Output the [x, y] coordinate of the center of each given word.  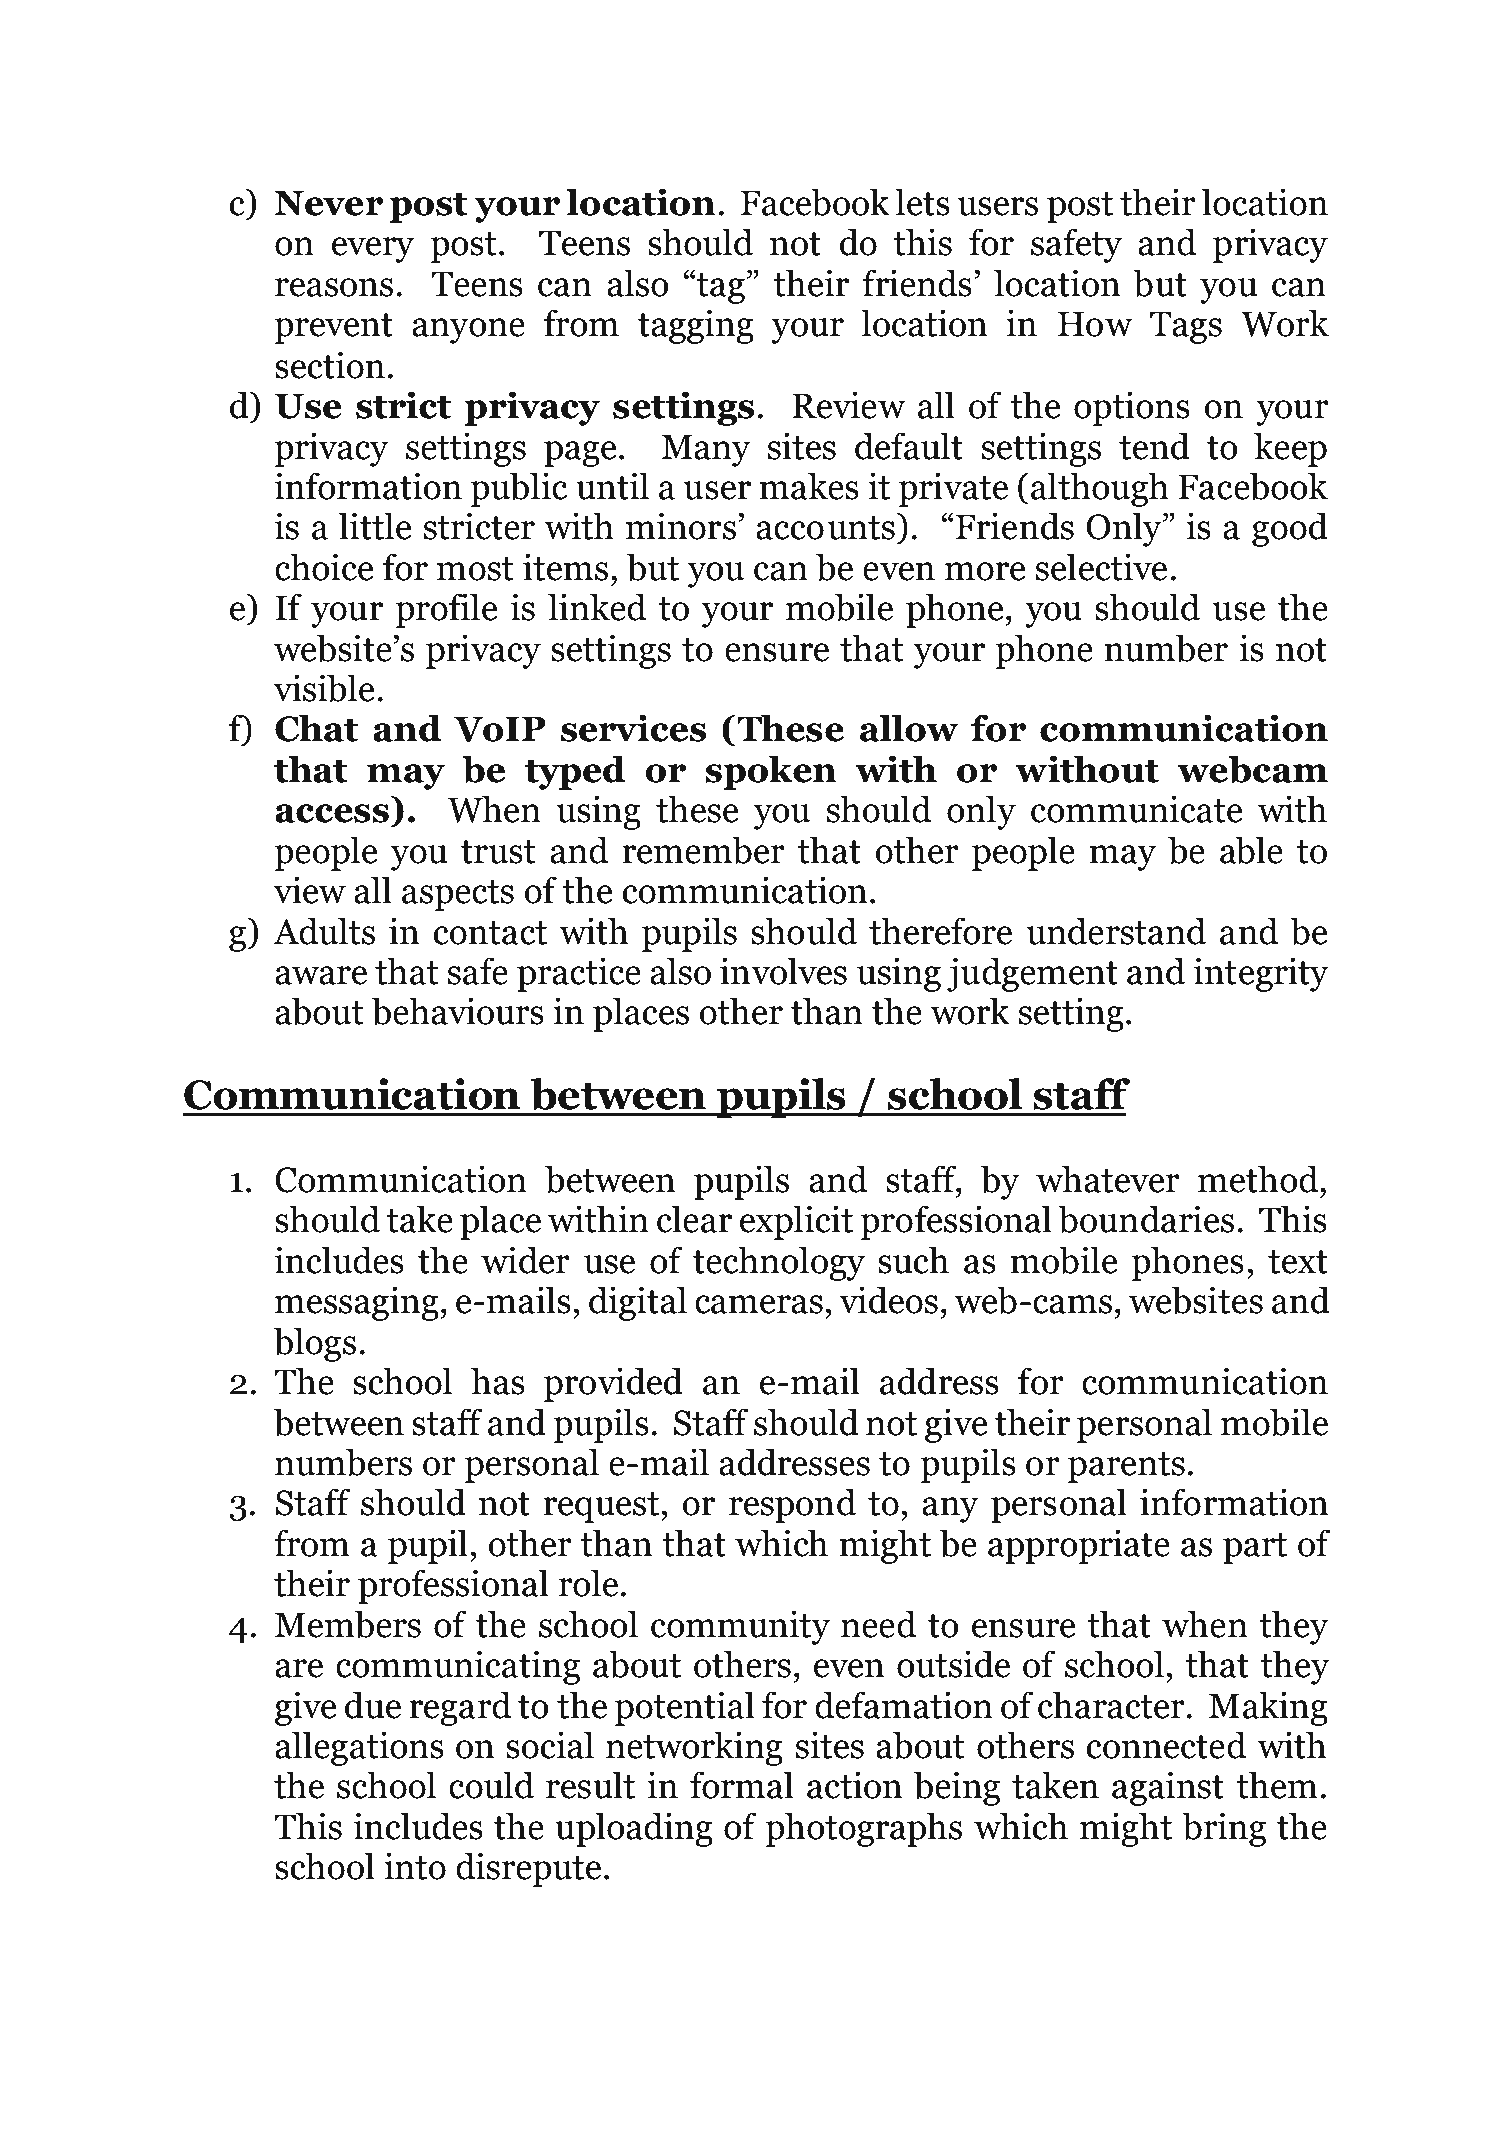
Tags [1185, 327]
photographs [863, 1829]
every [372, 250]
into [415, 1866]
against [1168, 1788]
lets [922, 202]
